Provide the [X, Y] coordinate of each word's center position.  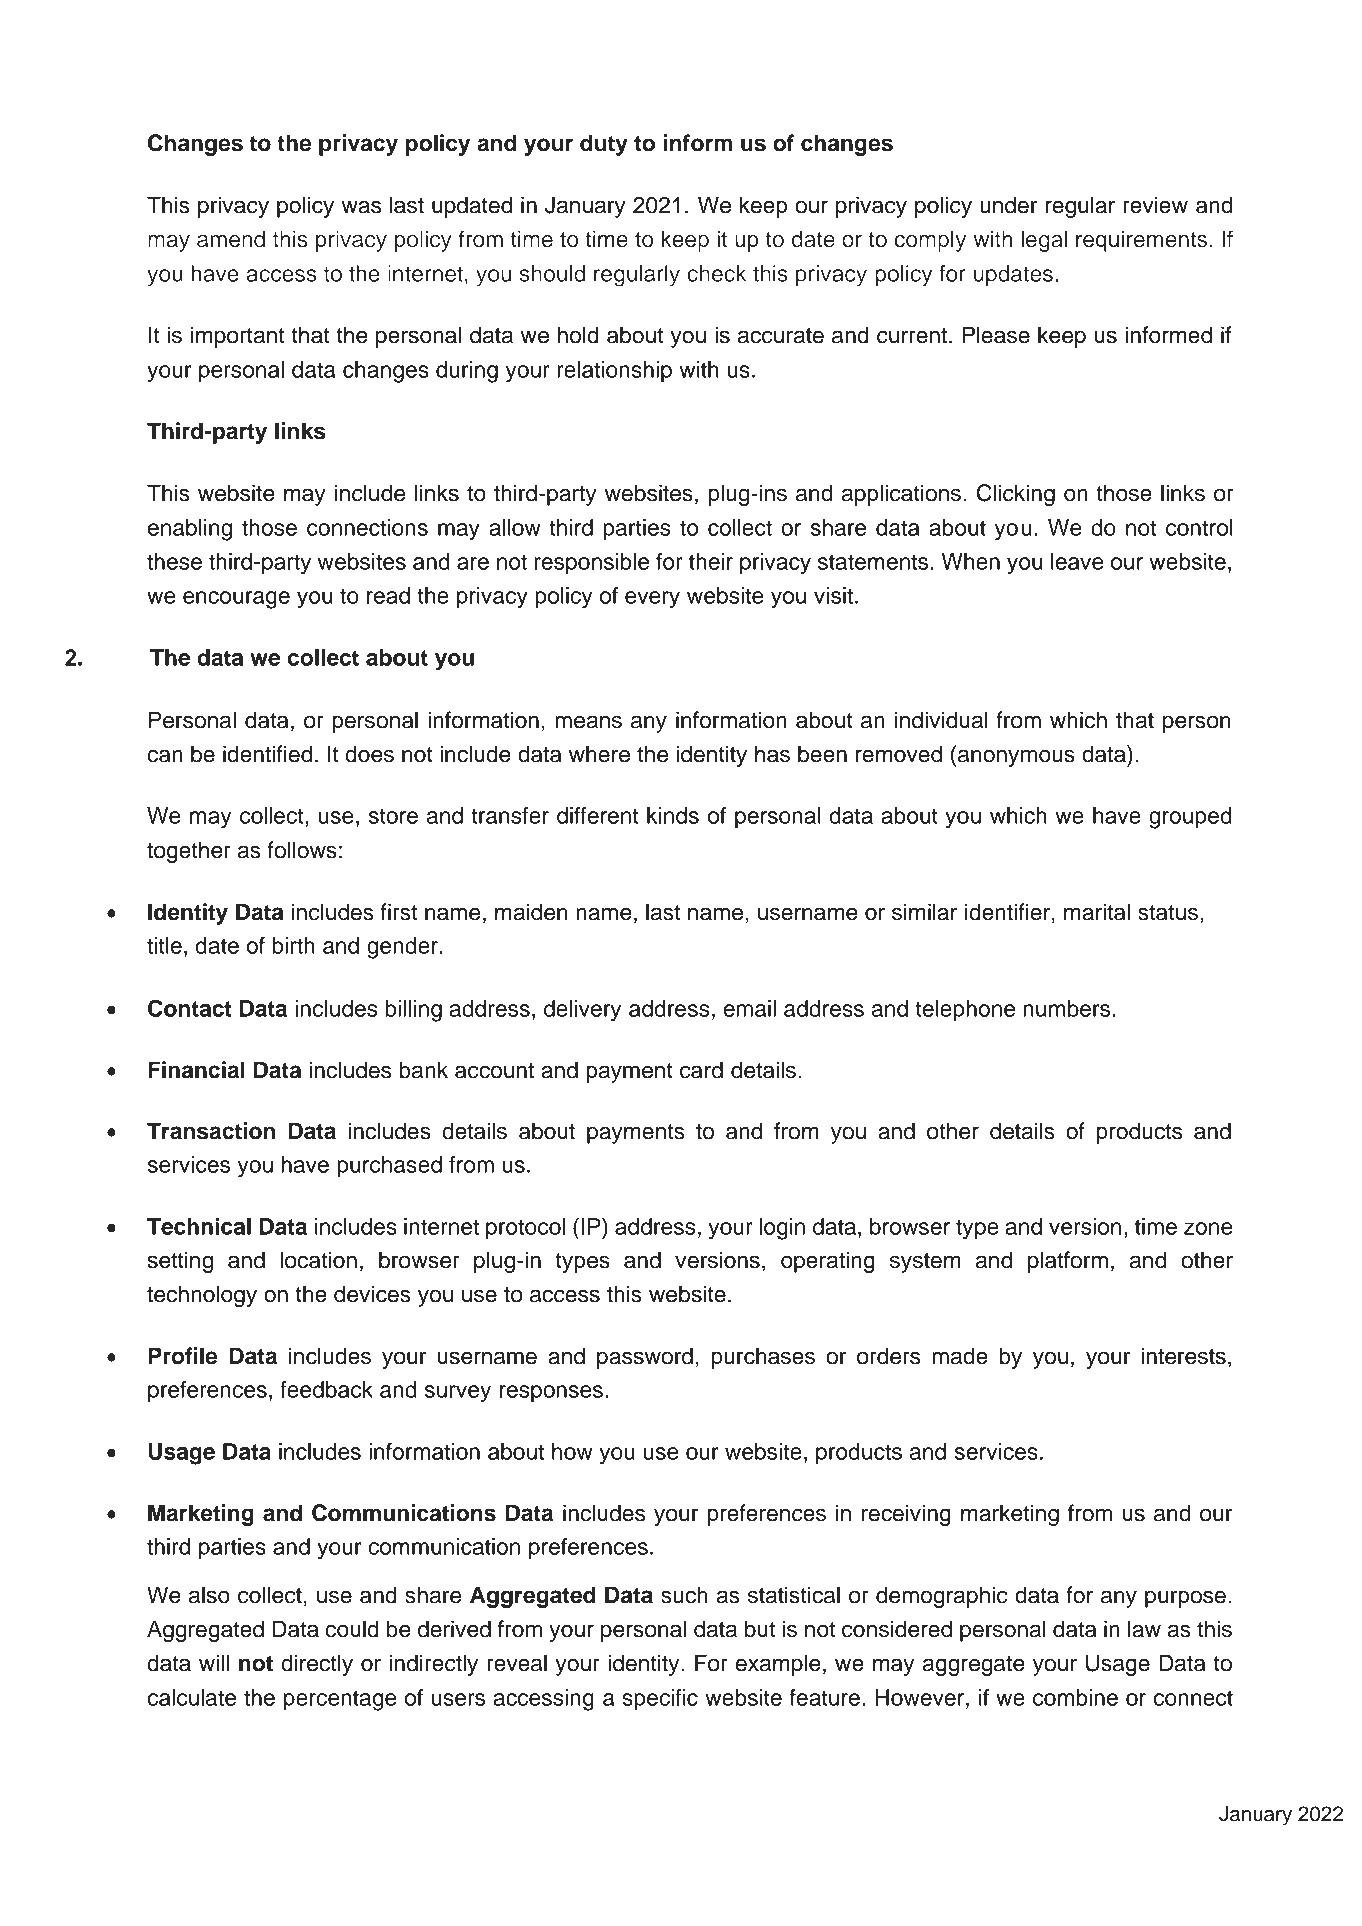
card [701, 1070]
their [711, 561]
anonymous [1016, 758]
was [361, 207]
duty [604, 145]
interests [1184, 1356]
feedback [326, 1389]
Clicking [1016, 495]
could [352, 1629]
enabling [190, 530]
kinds [673, 815]
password [645, 1358]
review [1155, 205]
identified [267, 754]
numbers [1066, 1008]
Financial [196, 1070]
